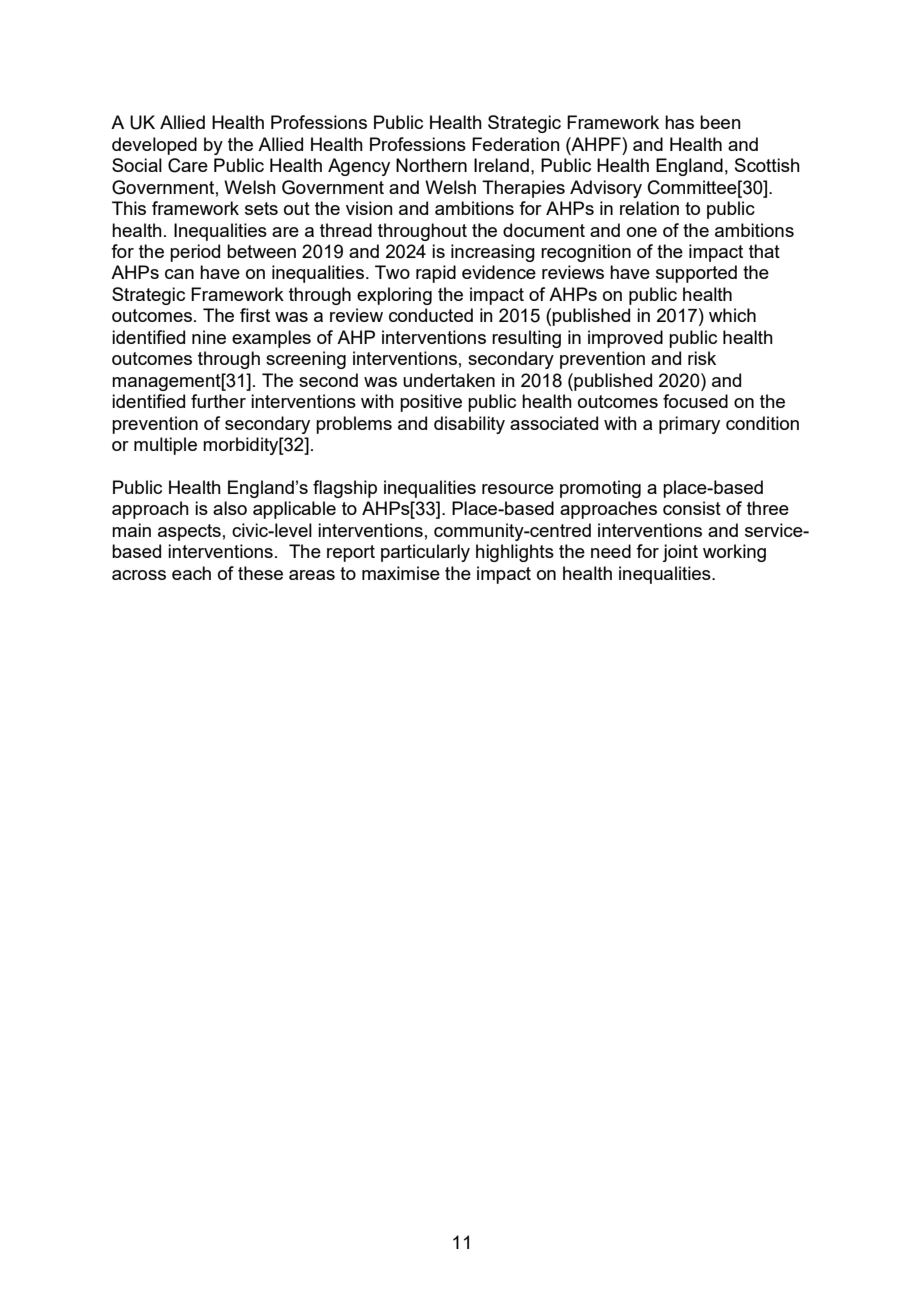  I want to click on has, so click(679, 122).
